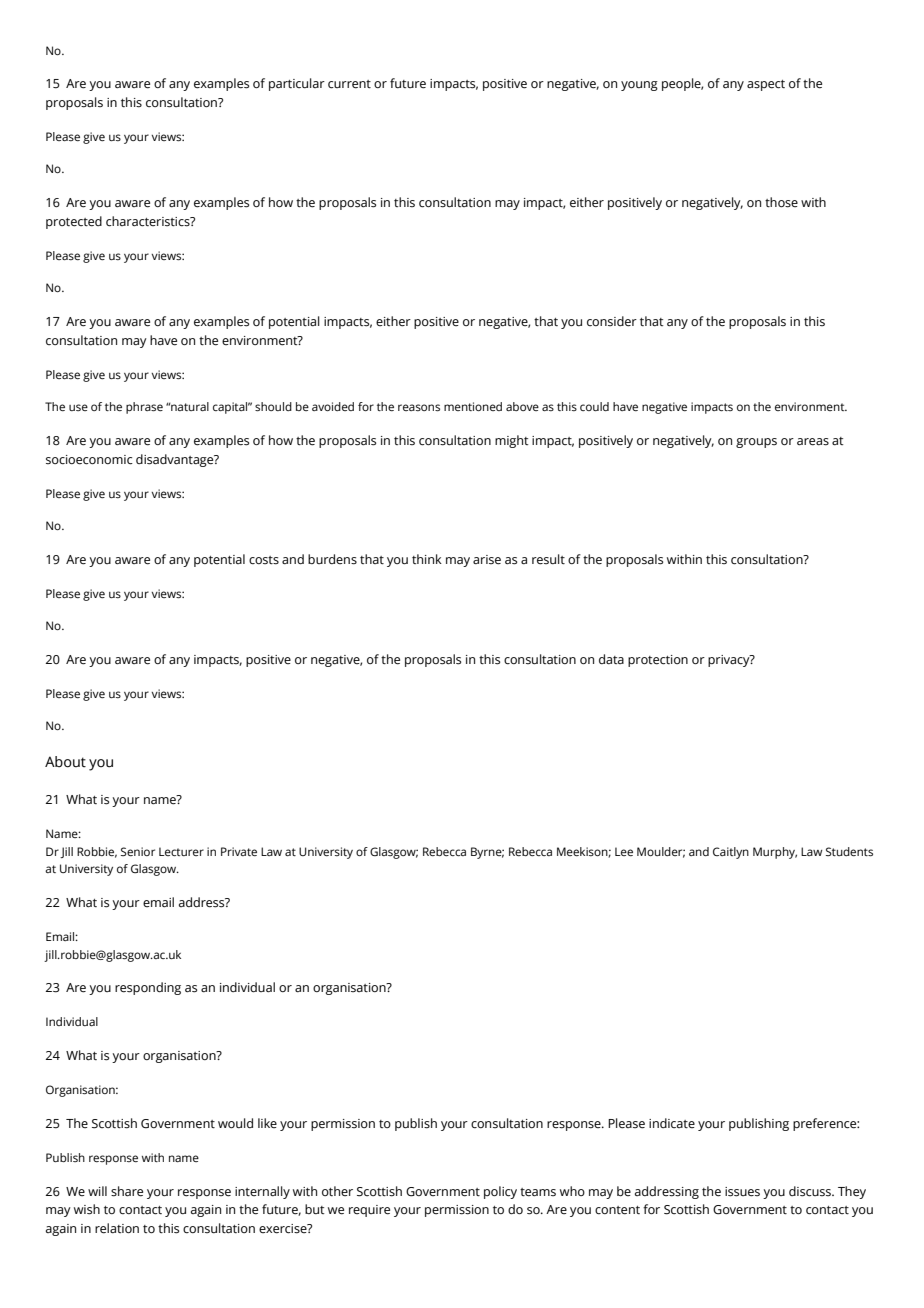 The image size is (924, 1308). What do you see at coordinates (349, 84) in the screenshot?
I see `current` at bounding box center [349, 84].
